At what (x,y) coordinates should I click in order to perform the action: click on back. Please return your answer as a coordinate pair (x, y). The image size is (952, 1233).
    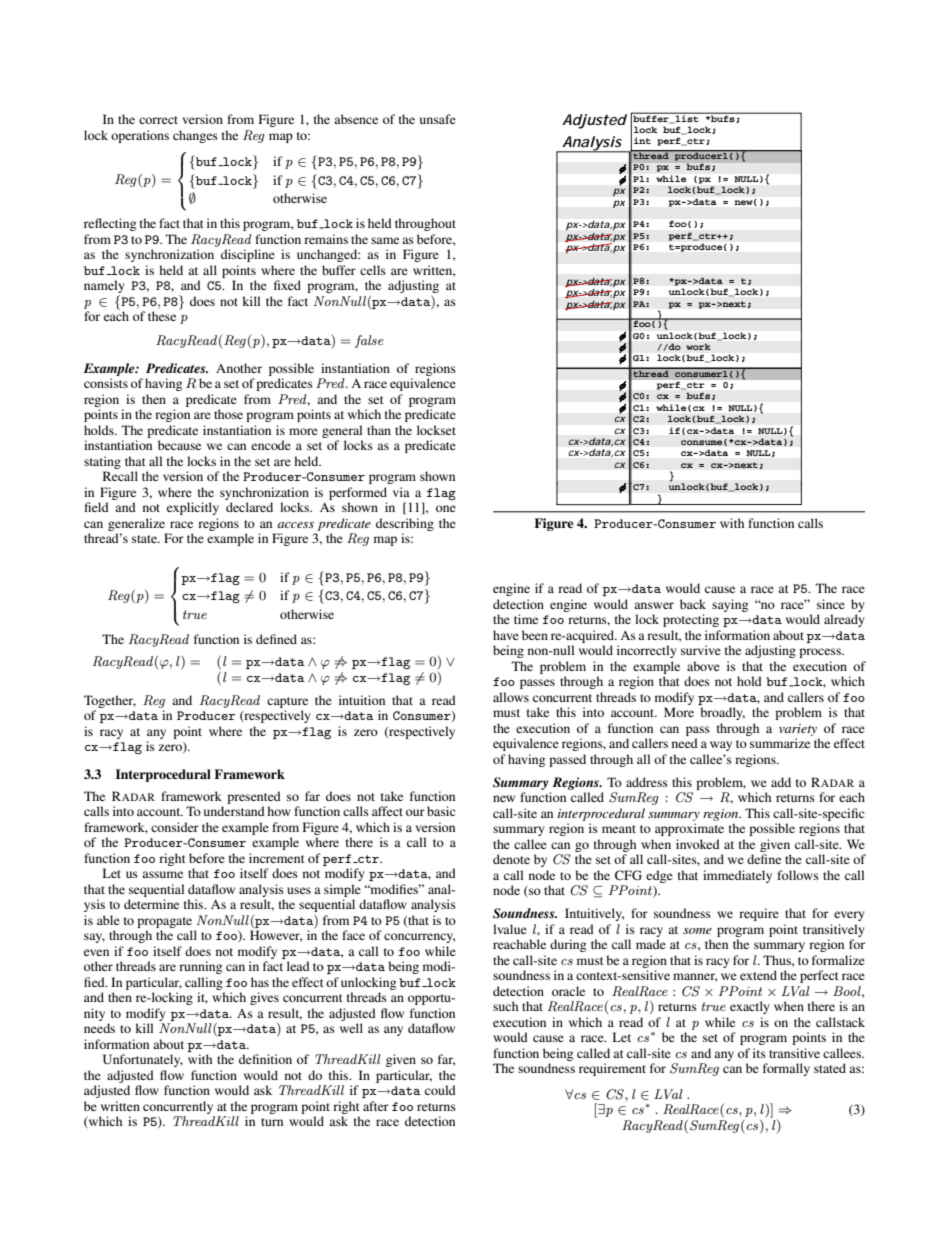
    Looking at the image, I should click on (693, 604).
